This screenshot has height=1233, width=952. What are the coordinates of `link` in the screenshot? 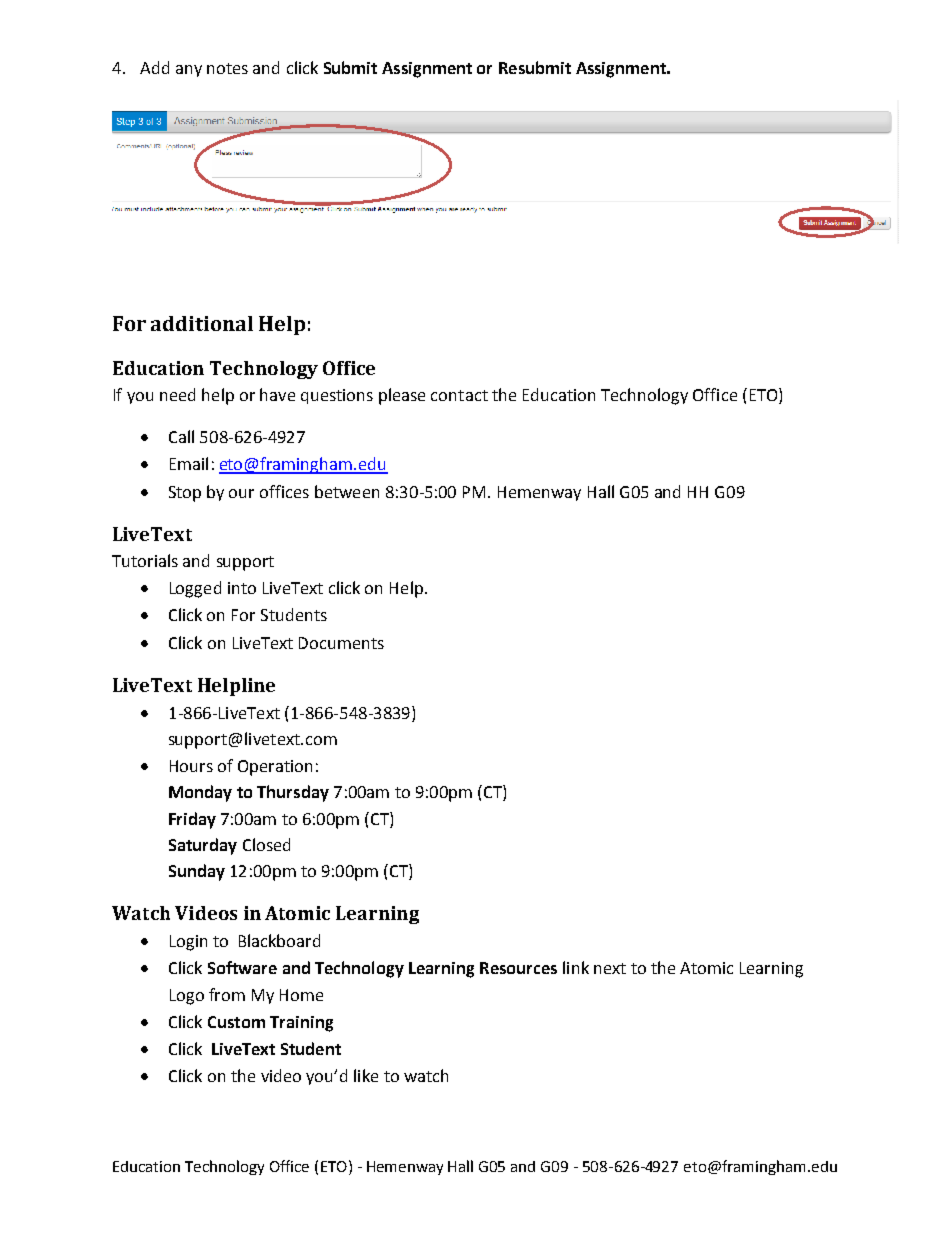 It's located at (576, 967).
